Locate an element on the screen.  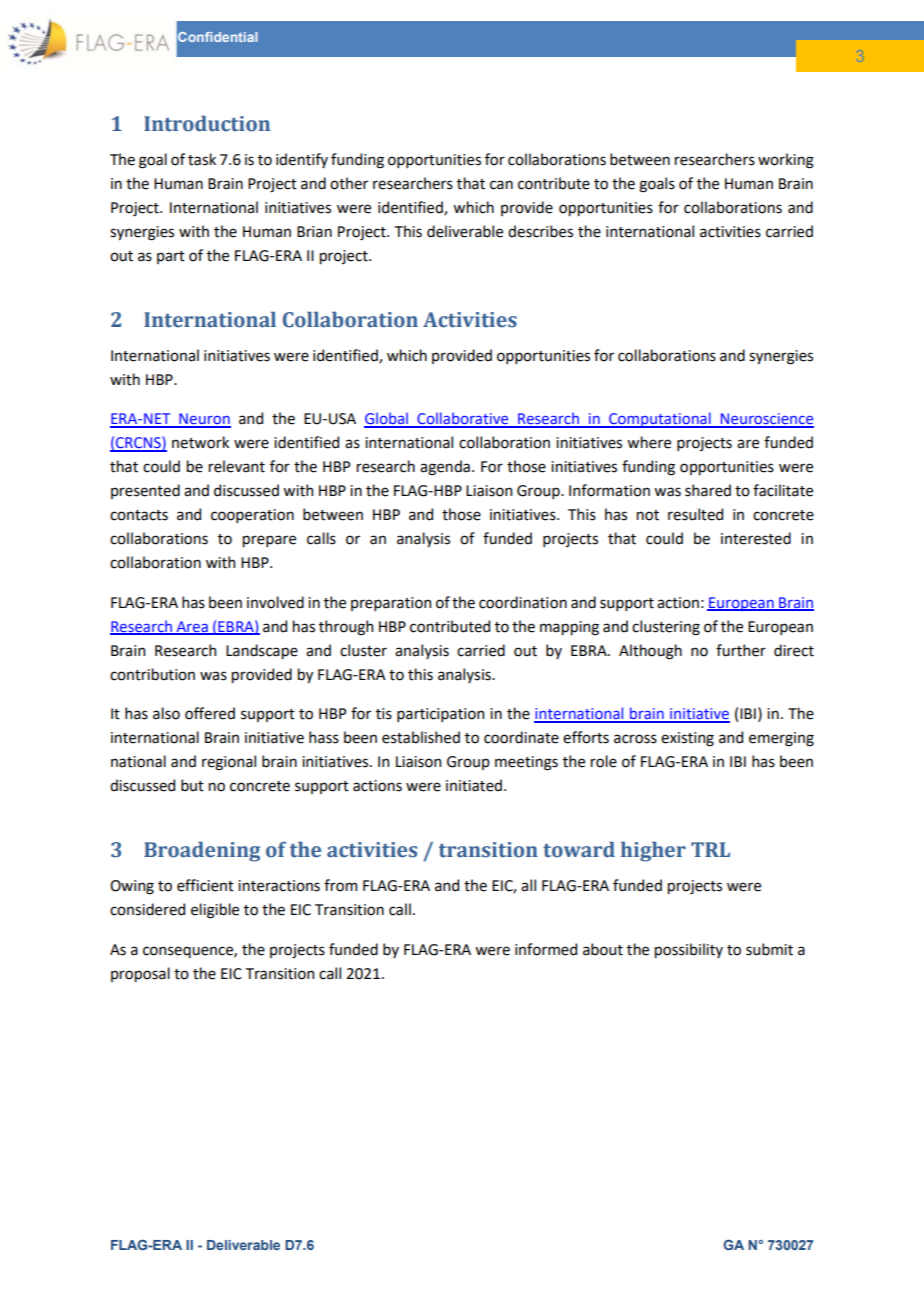
working is located at coordinates (786, 161).
